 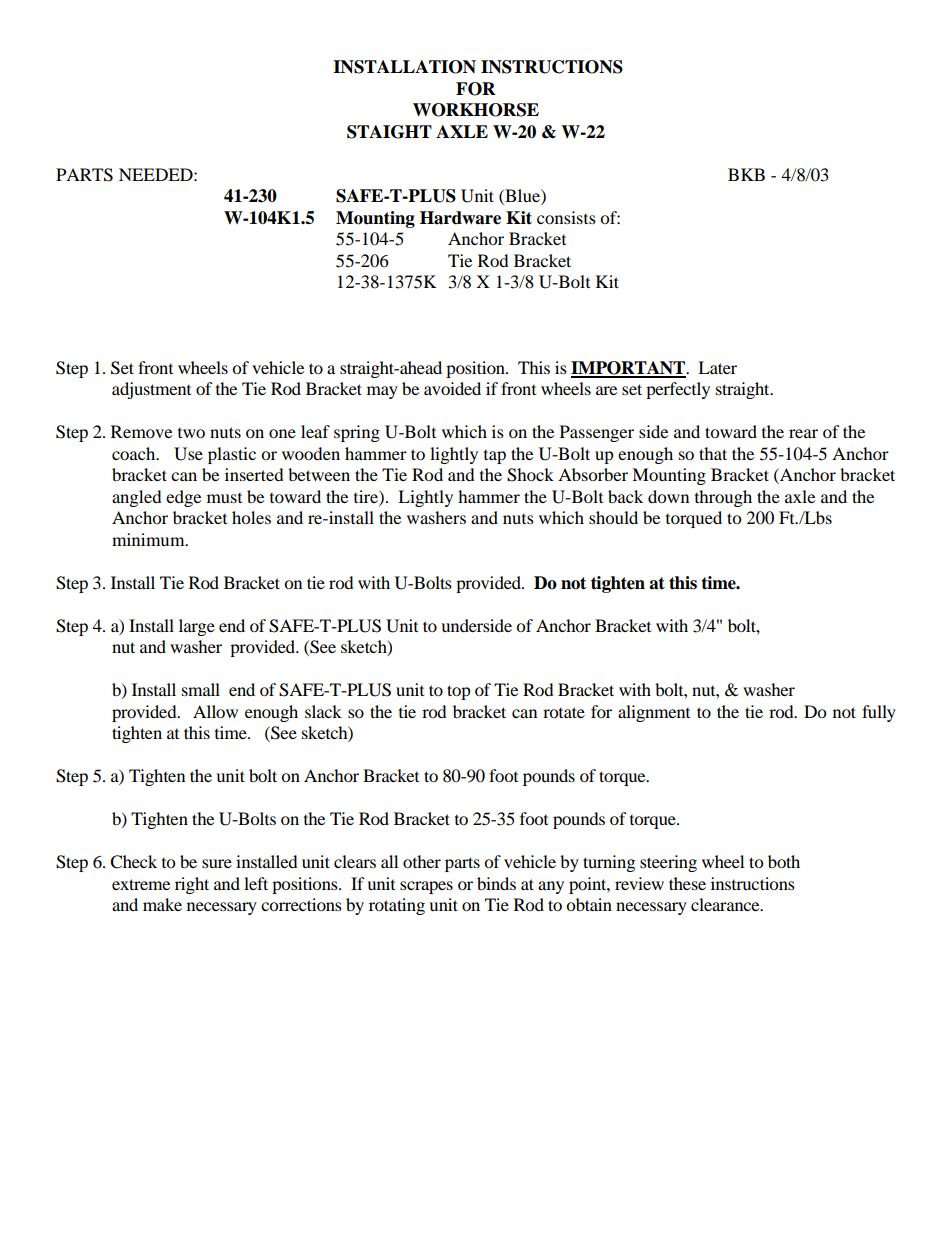 What do you see at coordinates (723, 498) in the document?
I see `through` at bounding box center [723, 498].
